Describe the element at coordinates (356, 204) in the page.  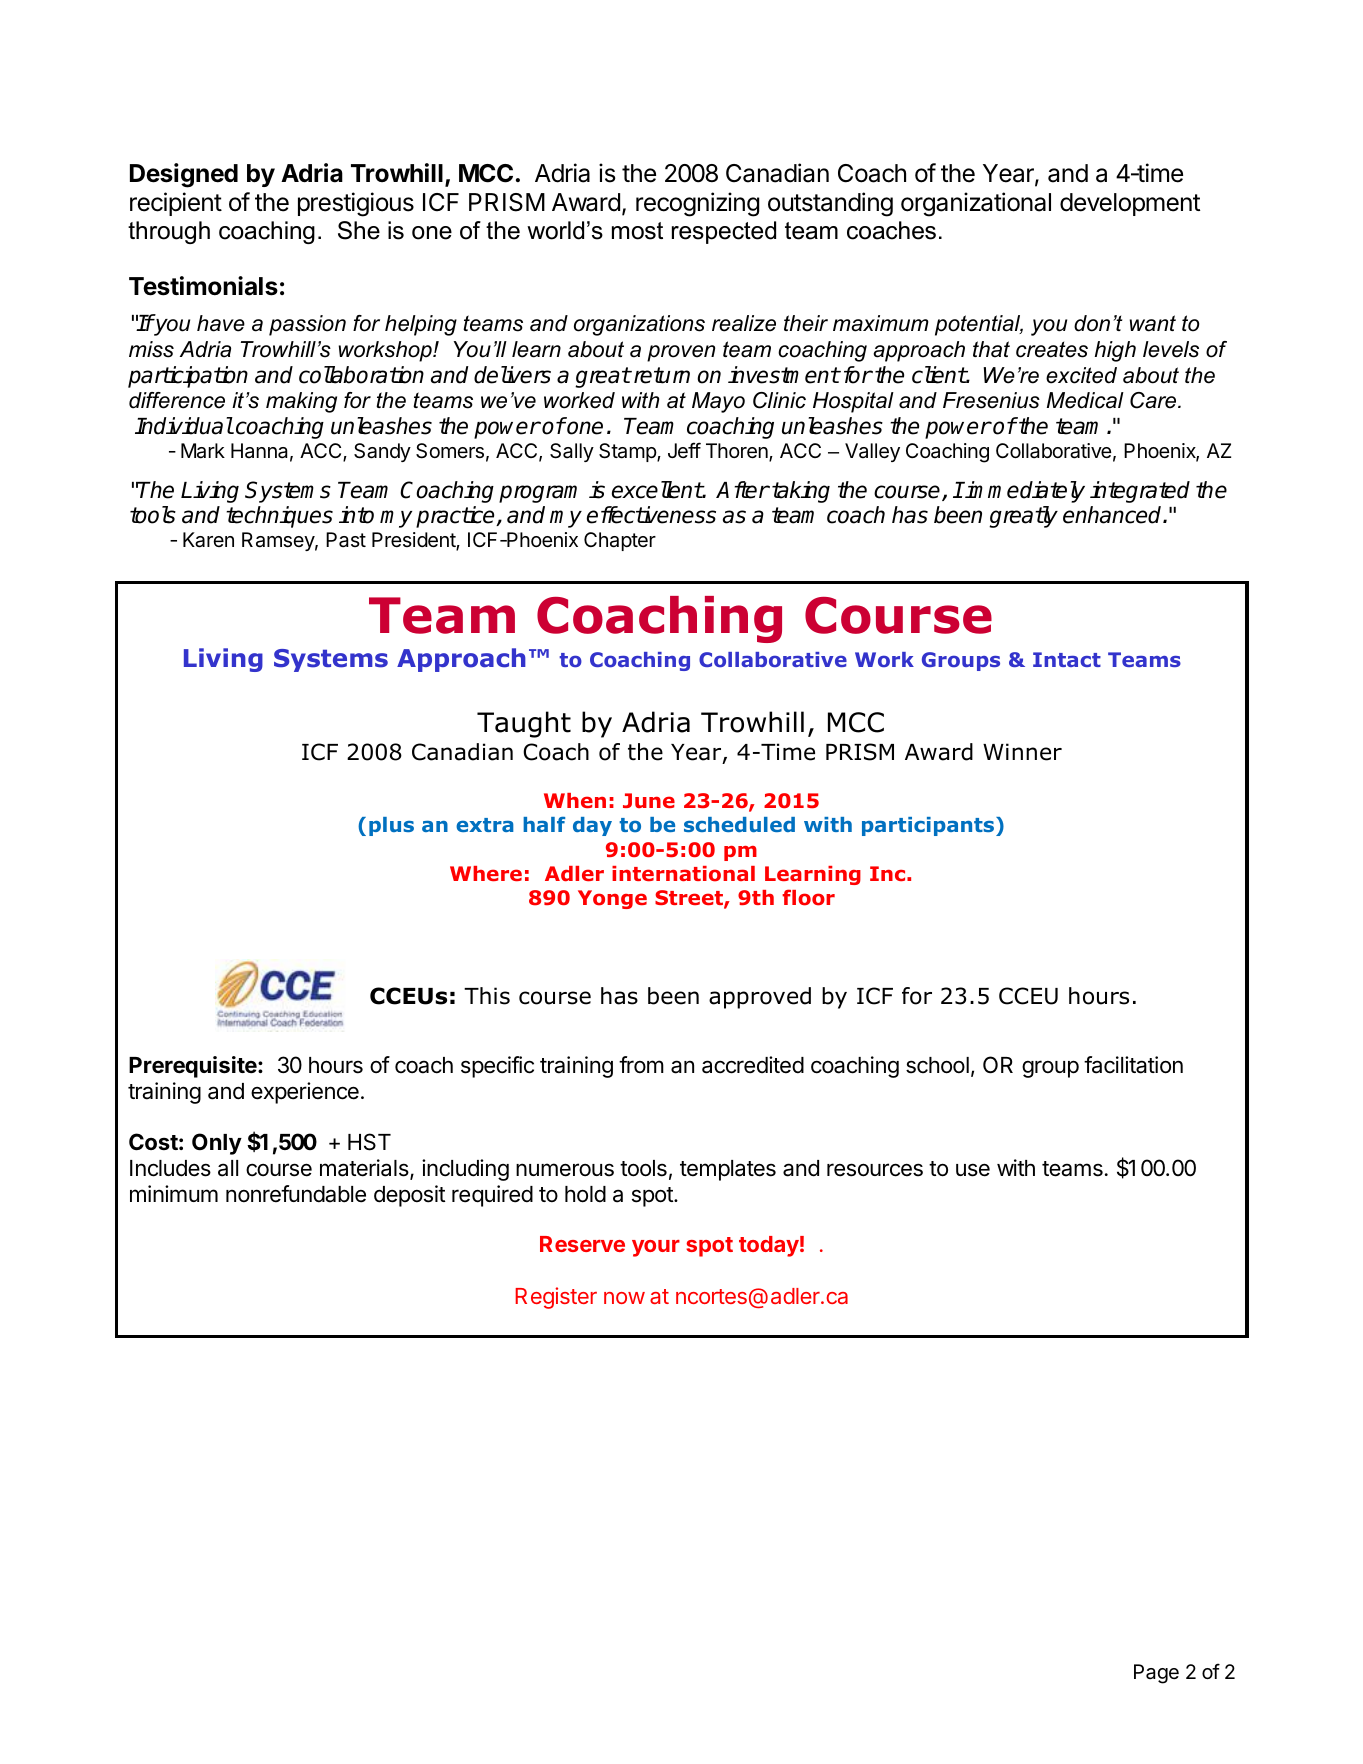
I see `prestigious` at that location.
